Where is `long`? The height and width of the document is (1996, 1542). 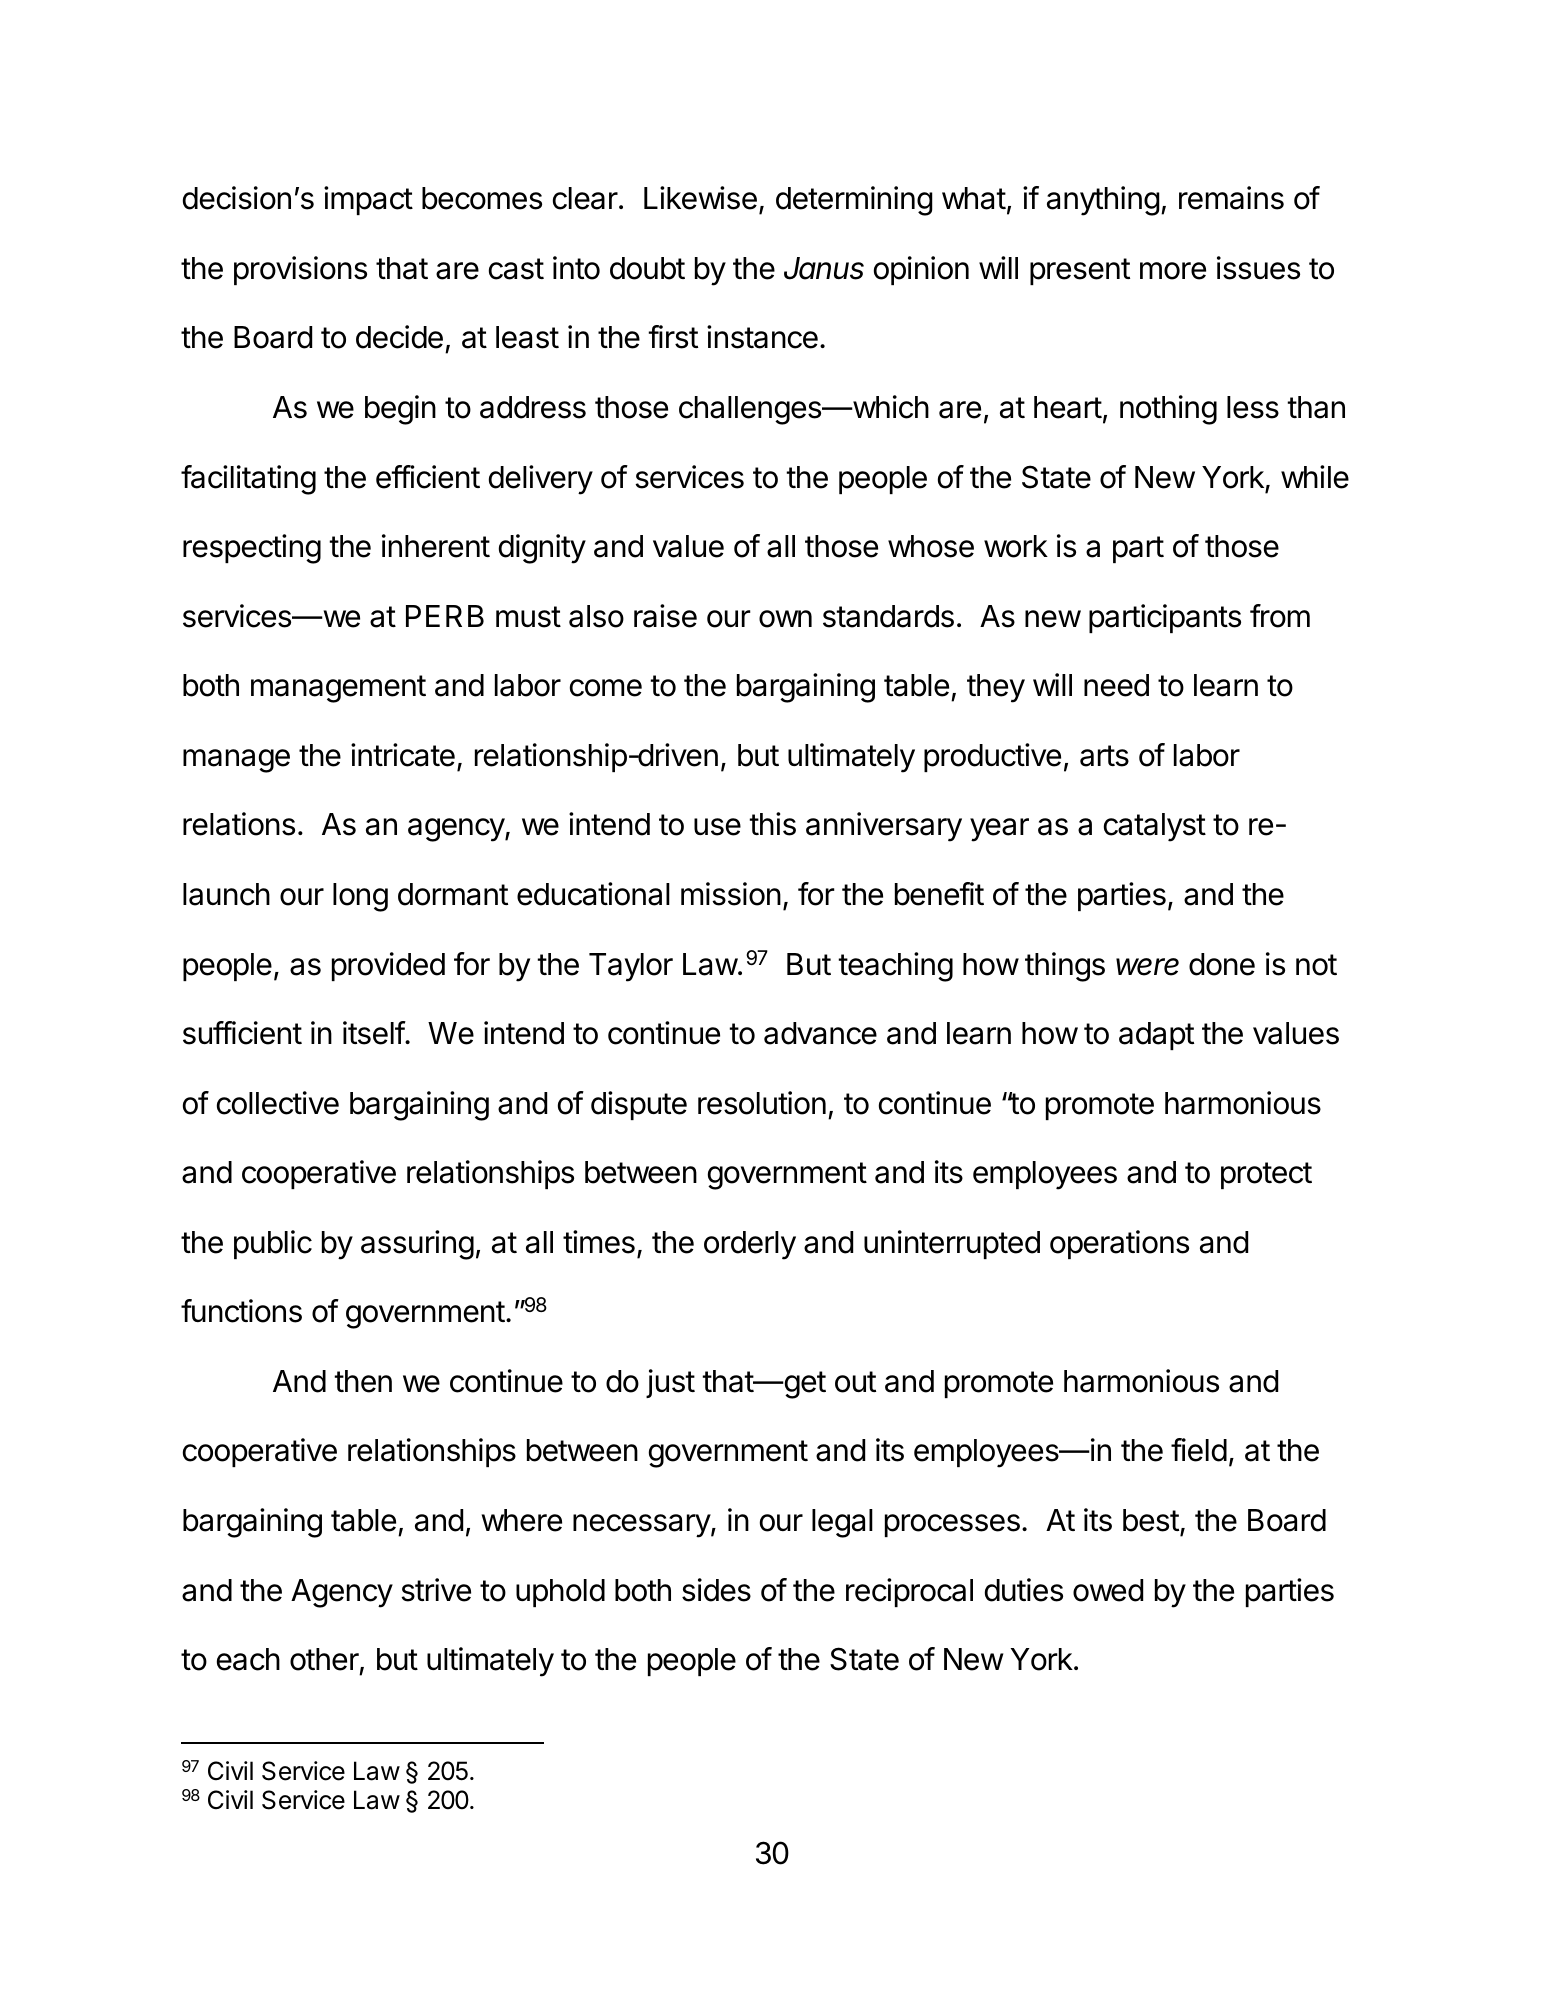 long is located at coordinates (360, 897).
